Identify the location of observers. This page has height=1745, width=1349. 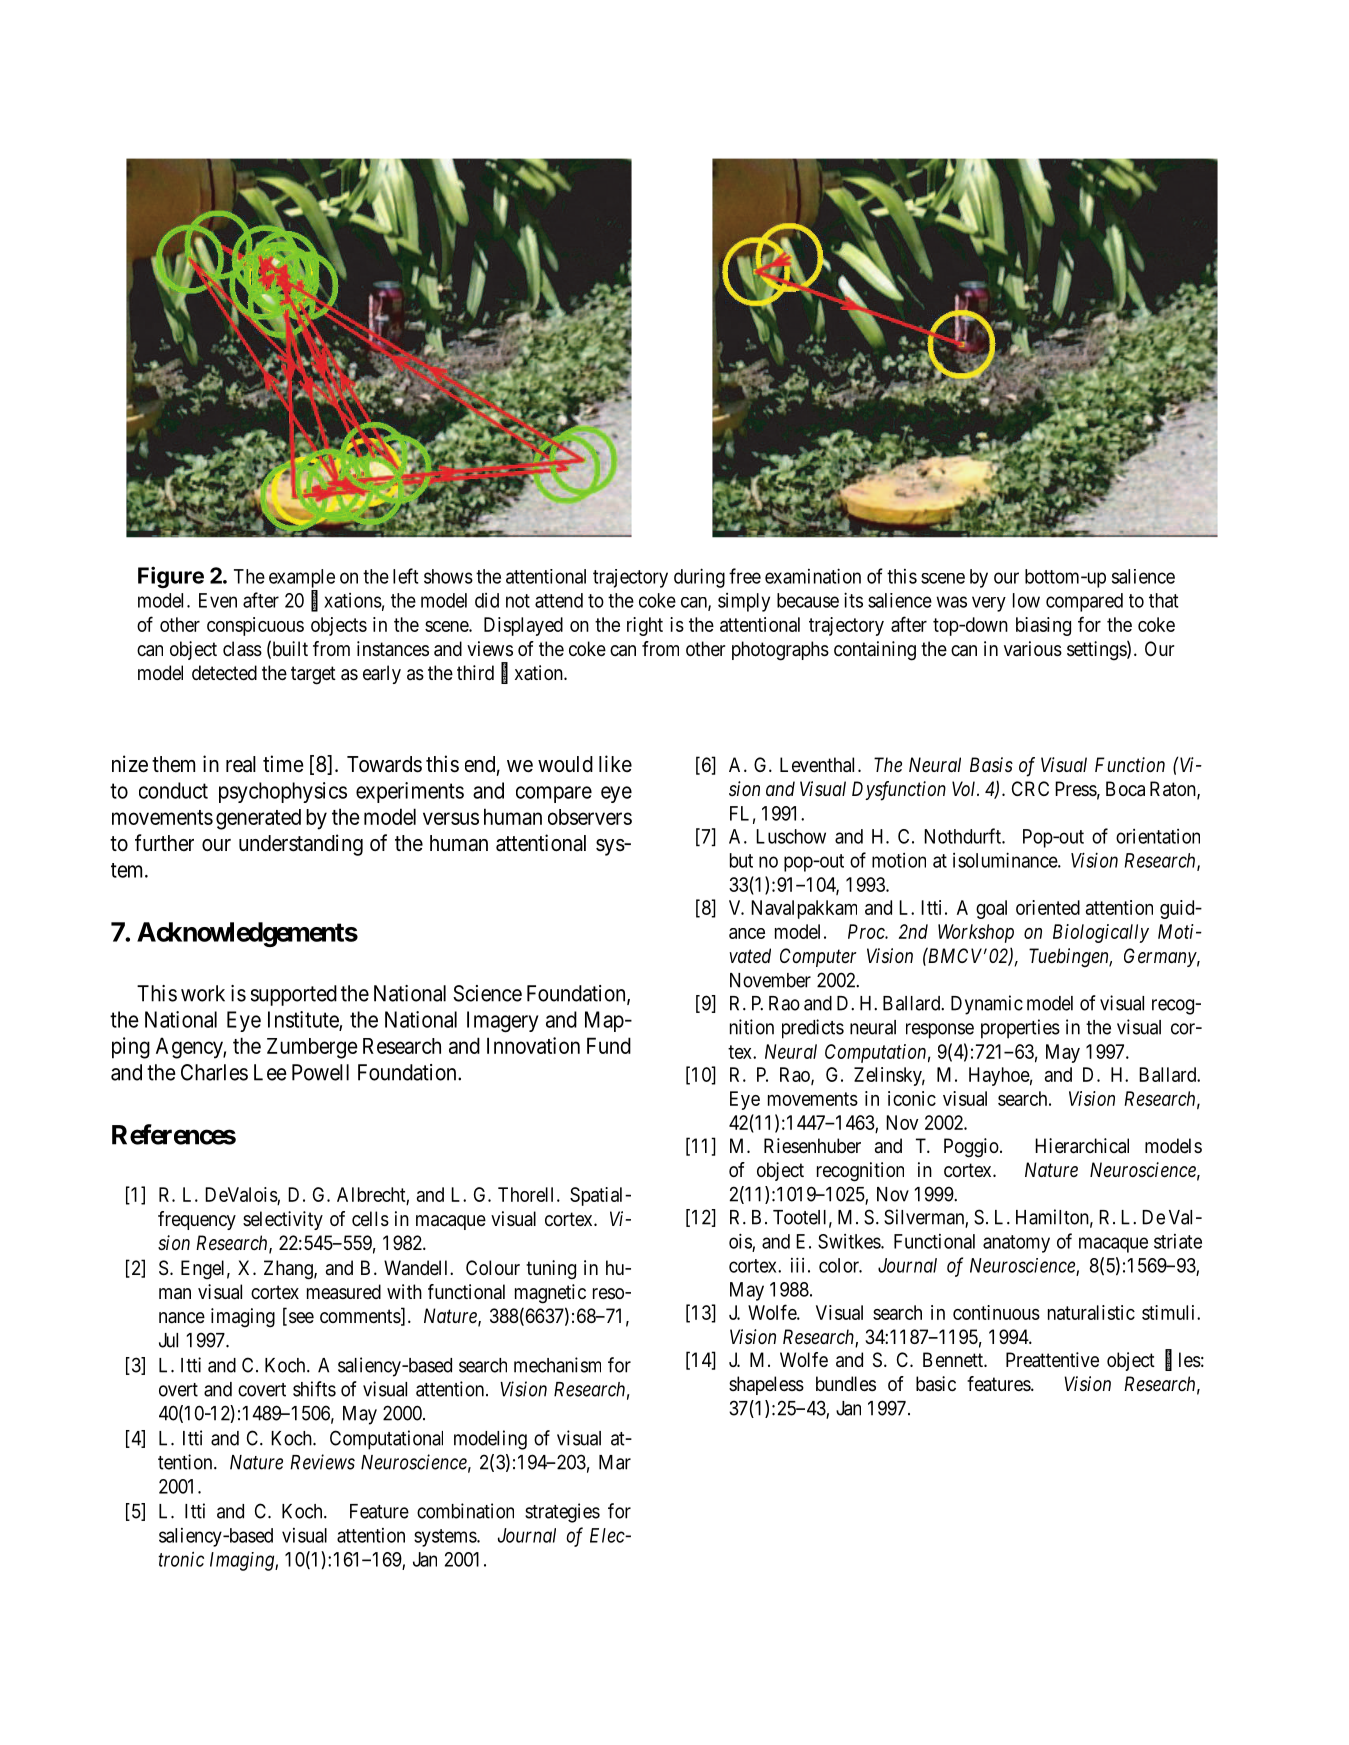
(590, 817).
